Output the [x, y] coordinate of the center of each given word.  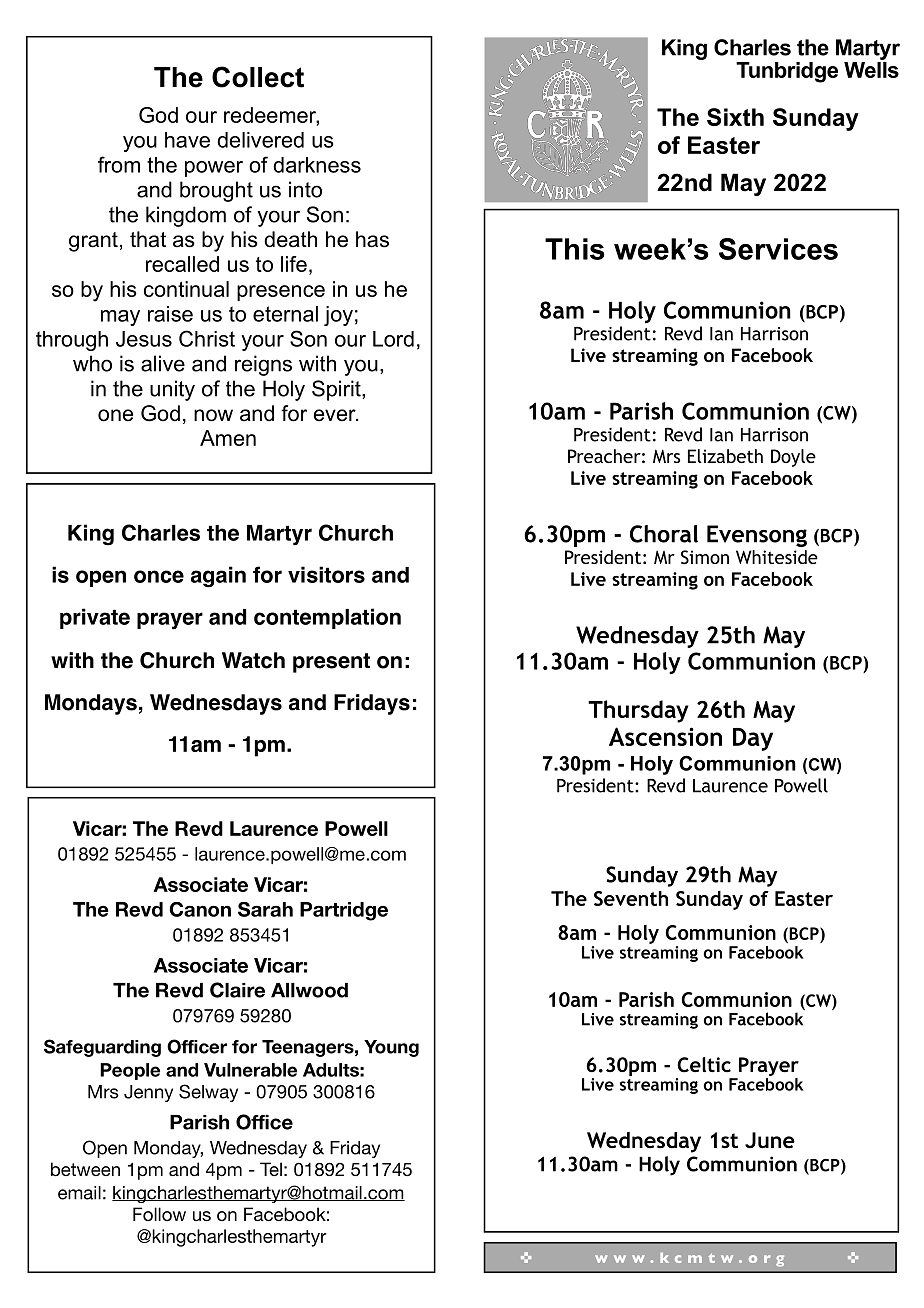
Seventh [631, 898]
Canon [200, 909]
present [331, 663]
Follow [159, 1214]
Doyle [793, 458]
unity [172, 390]
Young [391, 1048]
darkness [317, 165]
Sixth [735, 117]
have [187, 140]
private [95, 618]
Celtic [704, 1065]
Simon [705, 557]
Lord [393, 339]
